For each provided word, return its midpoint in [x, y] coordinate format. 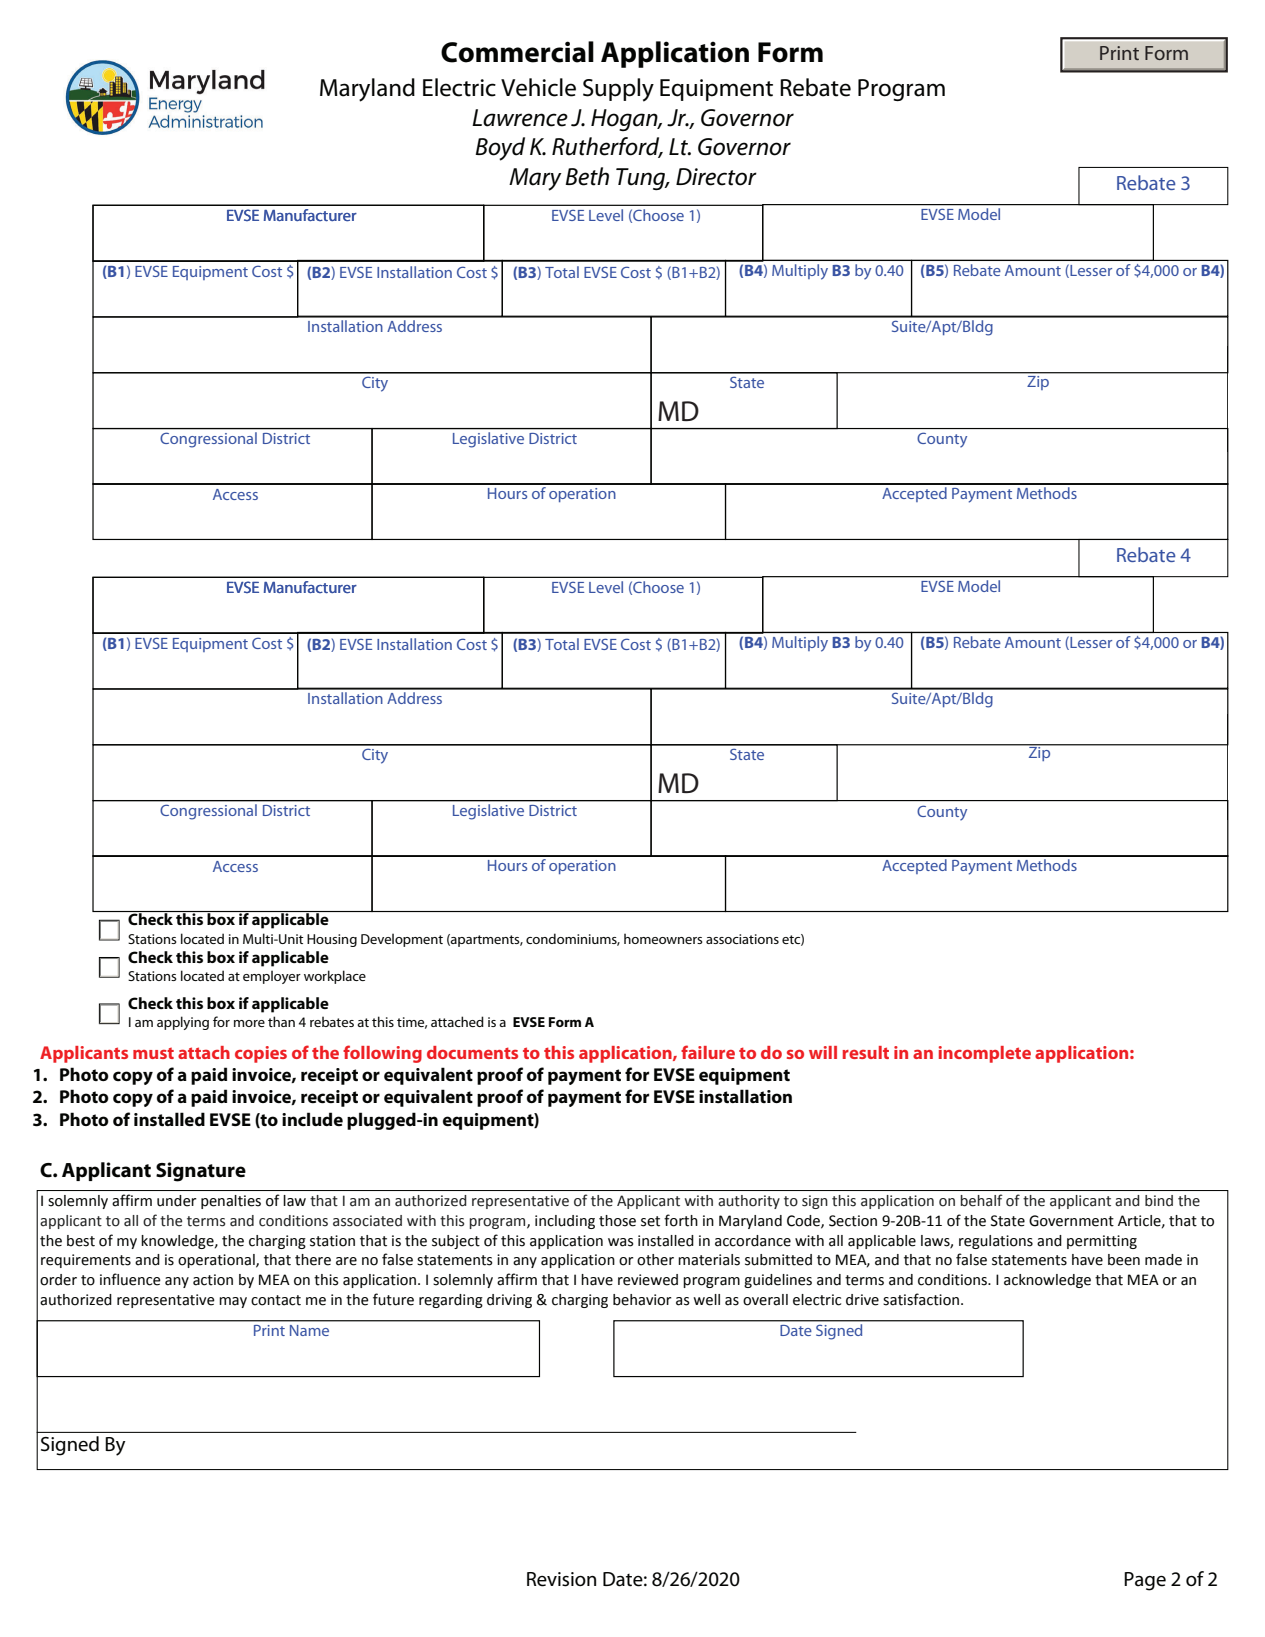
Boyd [500, 149]
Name [309, 1330]
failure [708, 1052]
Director [716, 177]
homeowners [663, 938]
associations [742, 939]
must [153, 1053]
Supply [618, 90]
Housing [332, 940]
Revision [561, 1579]
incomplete [985, 1054]
